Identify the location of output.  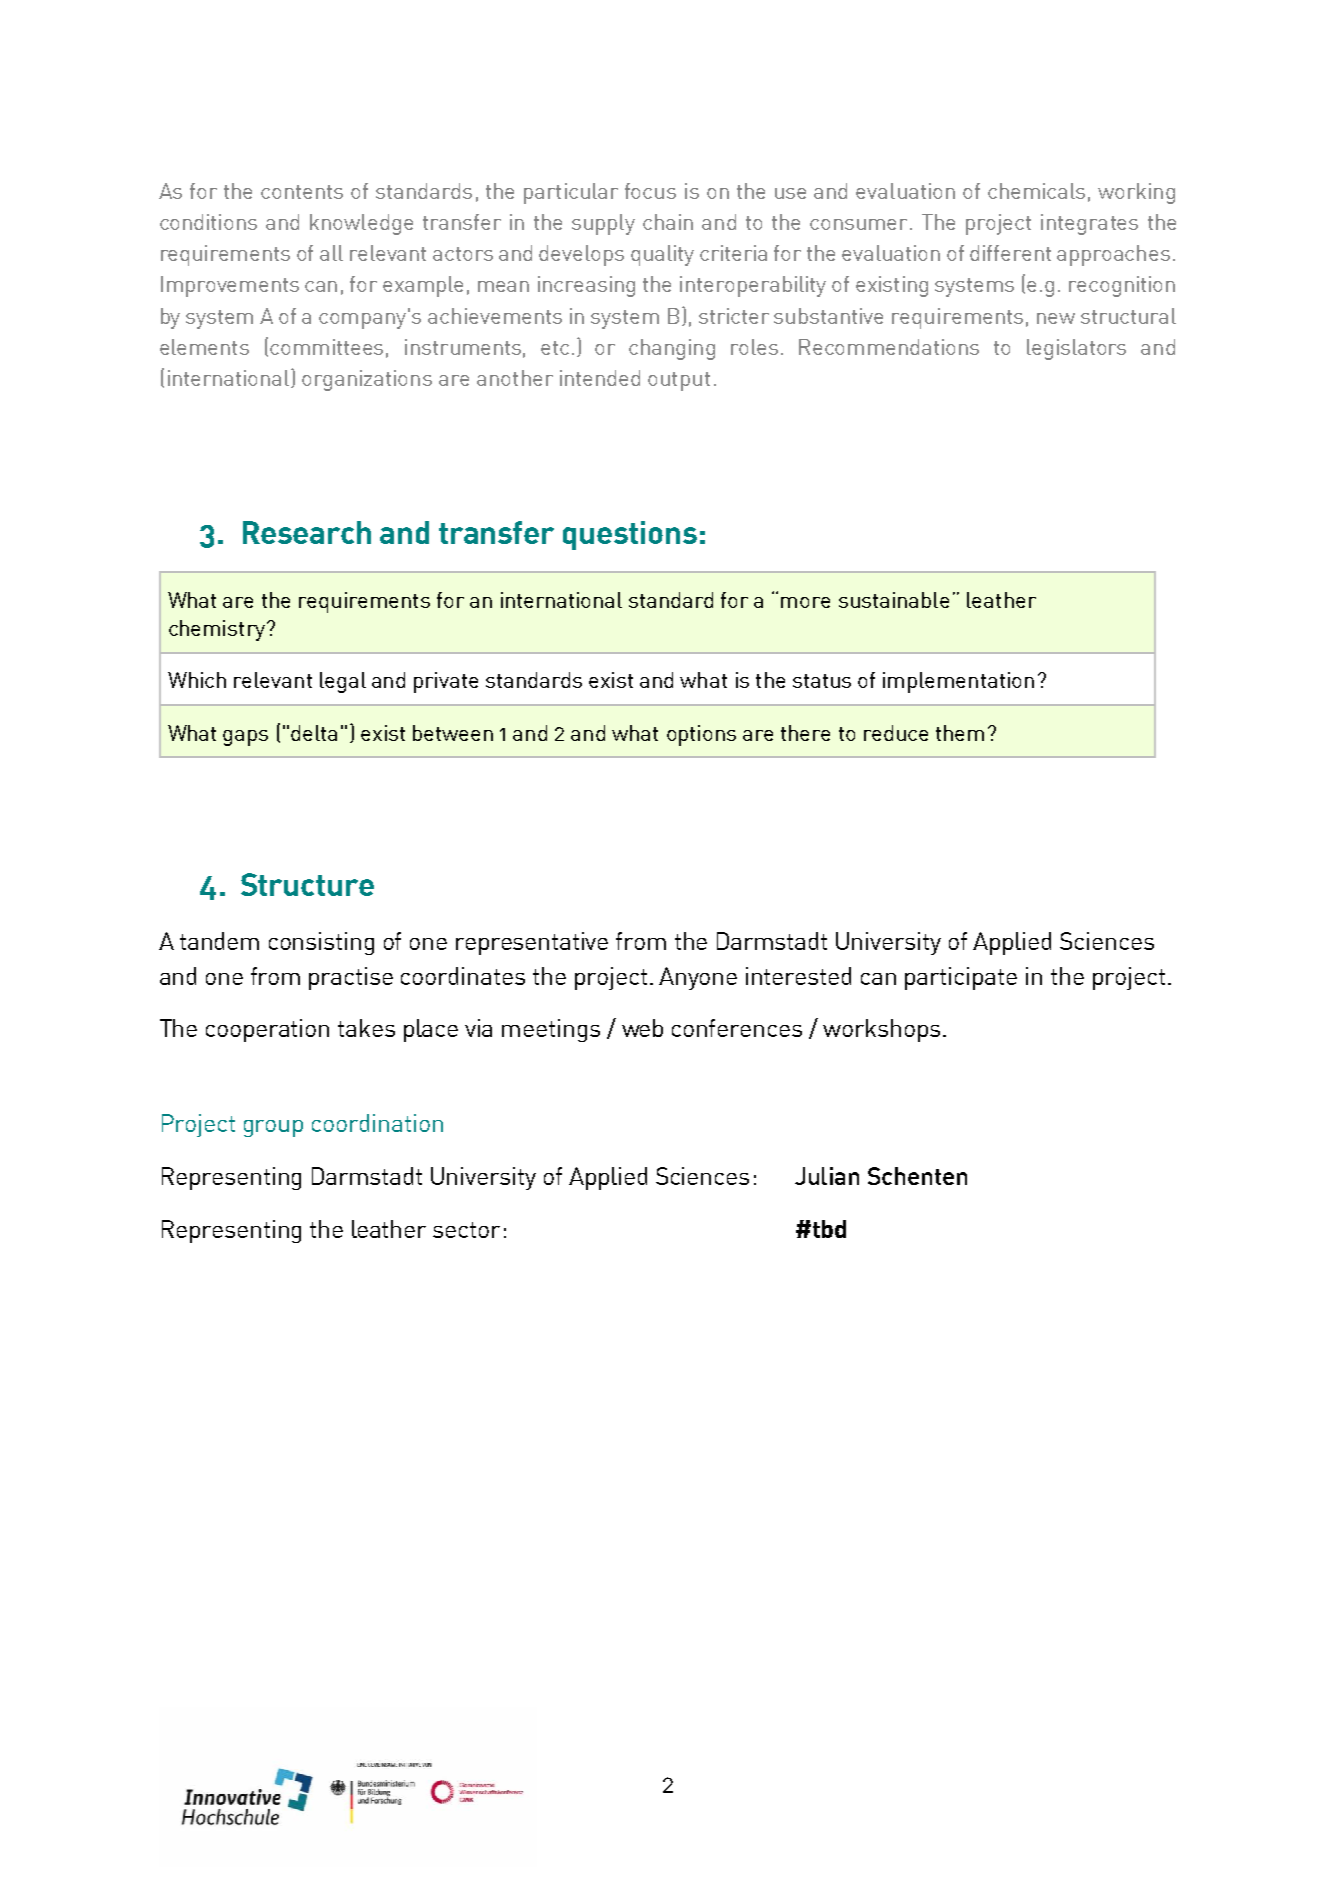
(679, 381).
